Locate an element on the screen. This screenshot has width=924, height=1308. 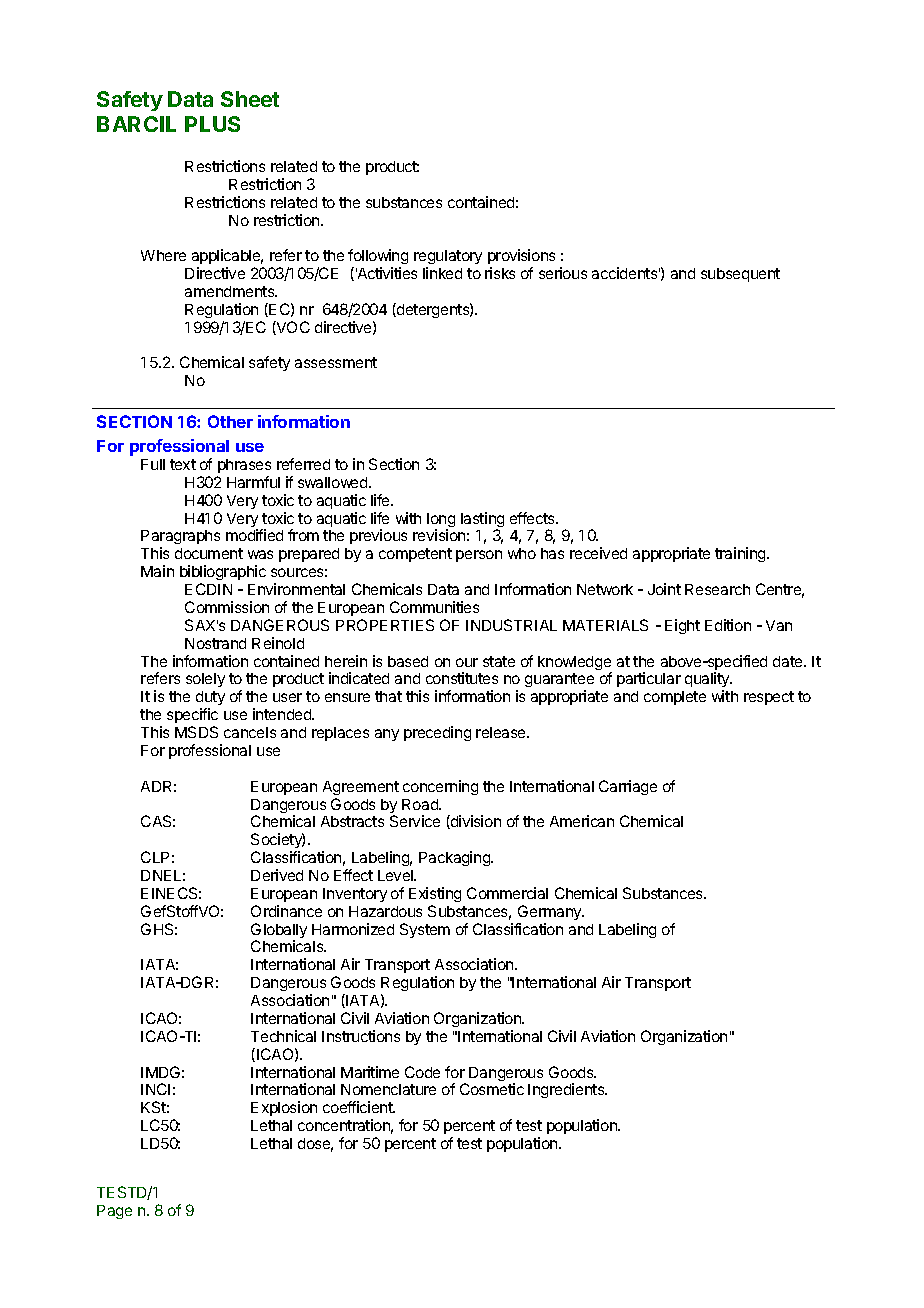
PLUS is located at coordinates (212, 124).
